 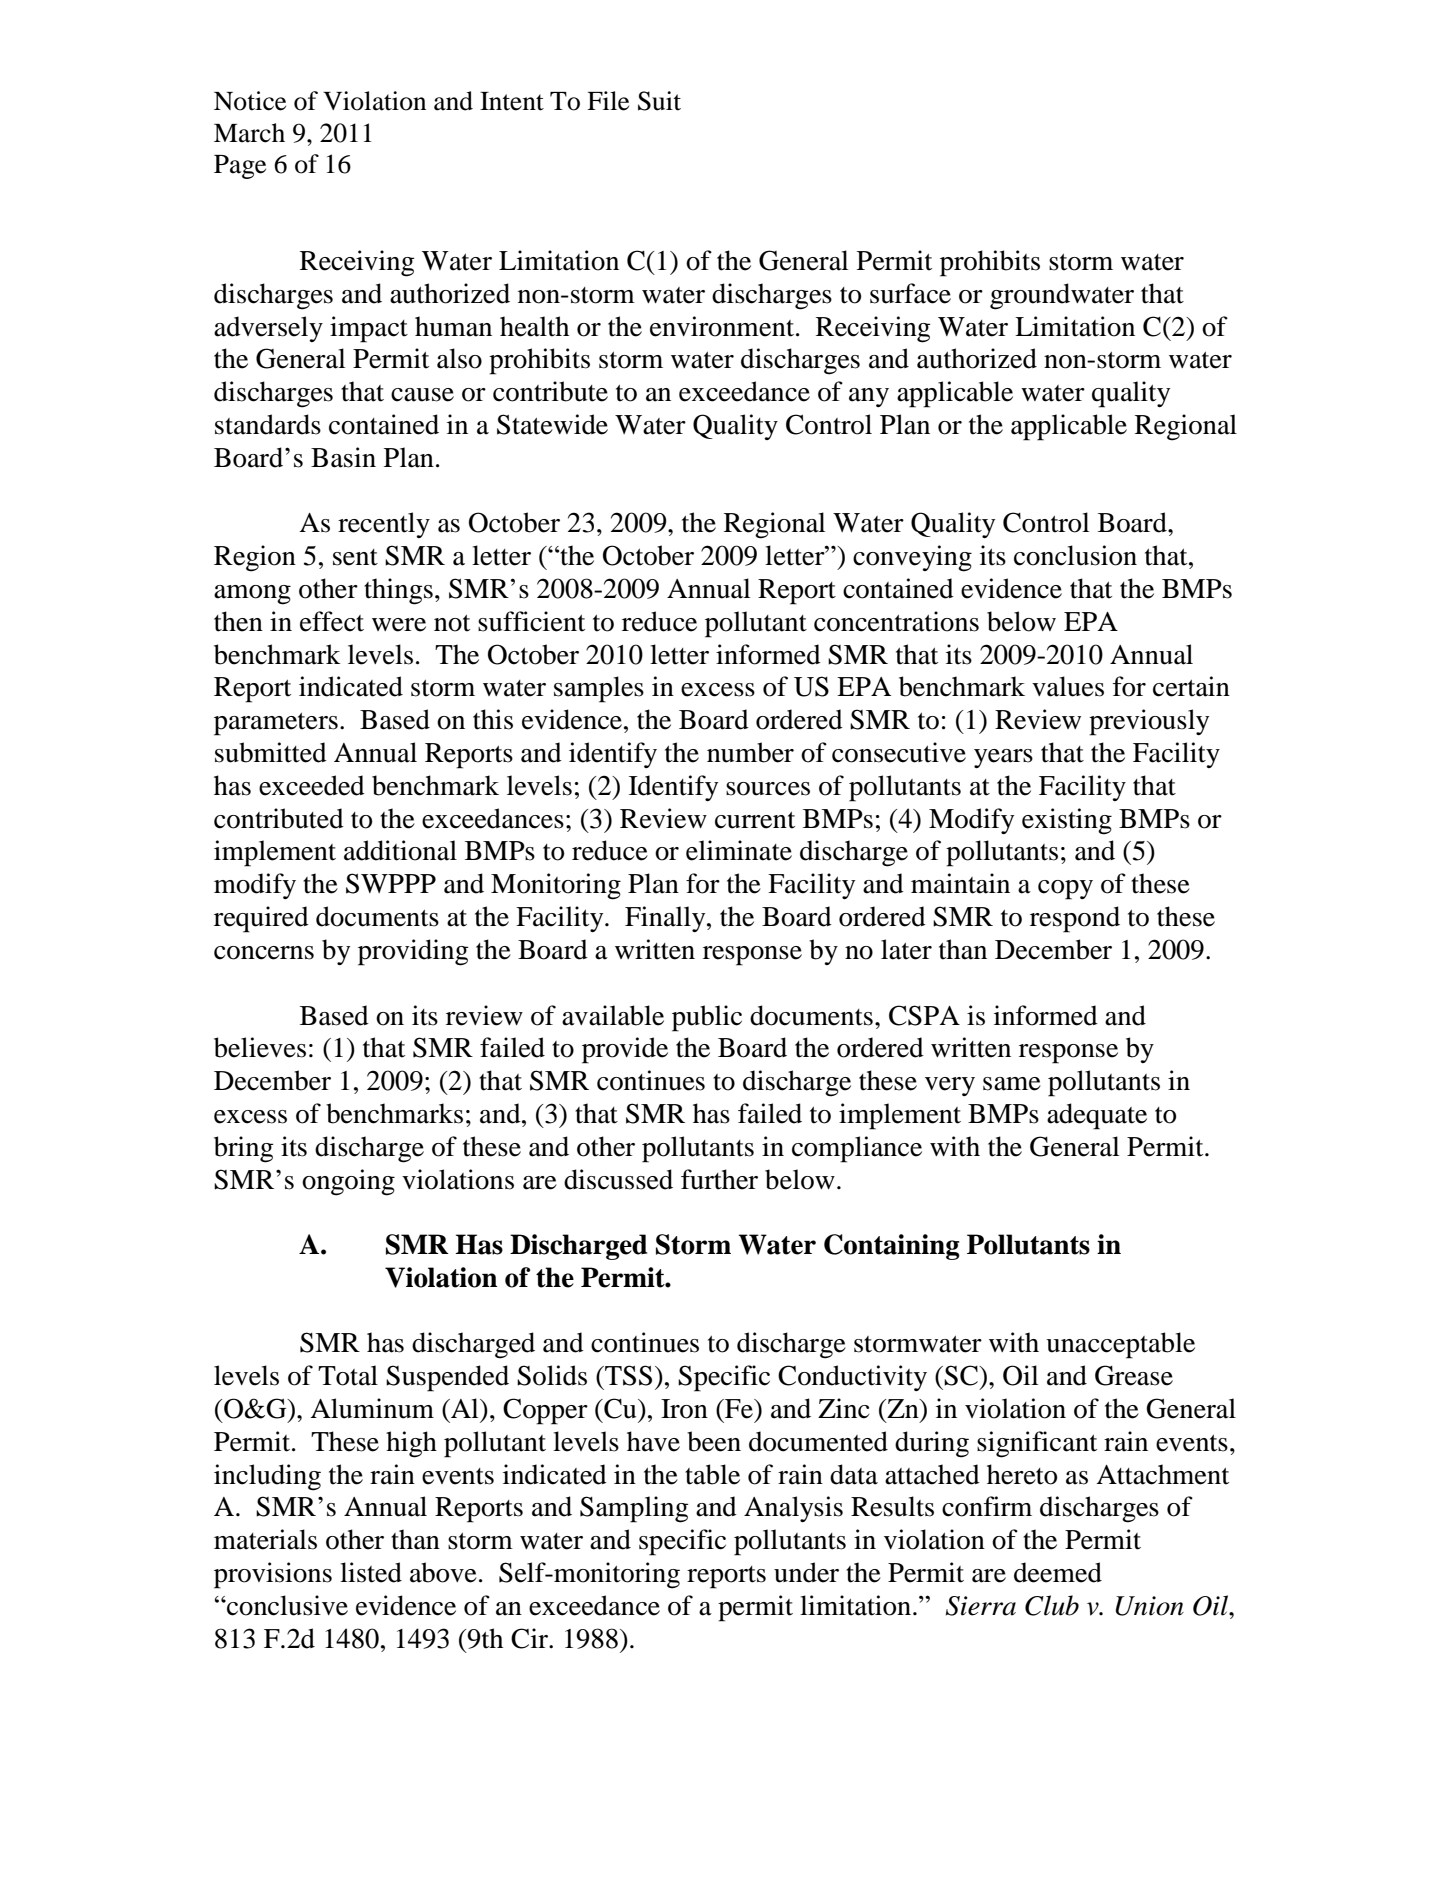 What do you see at coordinates (249, 133) in the image?
I see `March` at bounding box center [249, 133].
